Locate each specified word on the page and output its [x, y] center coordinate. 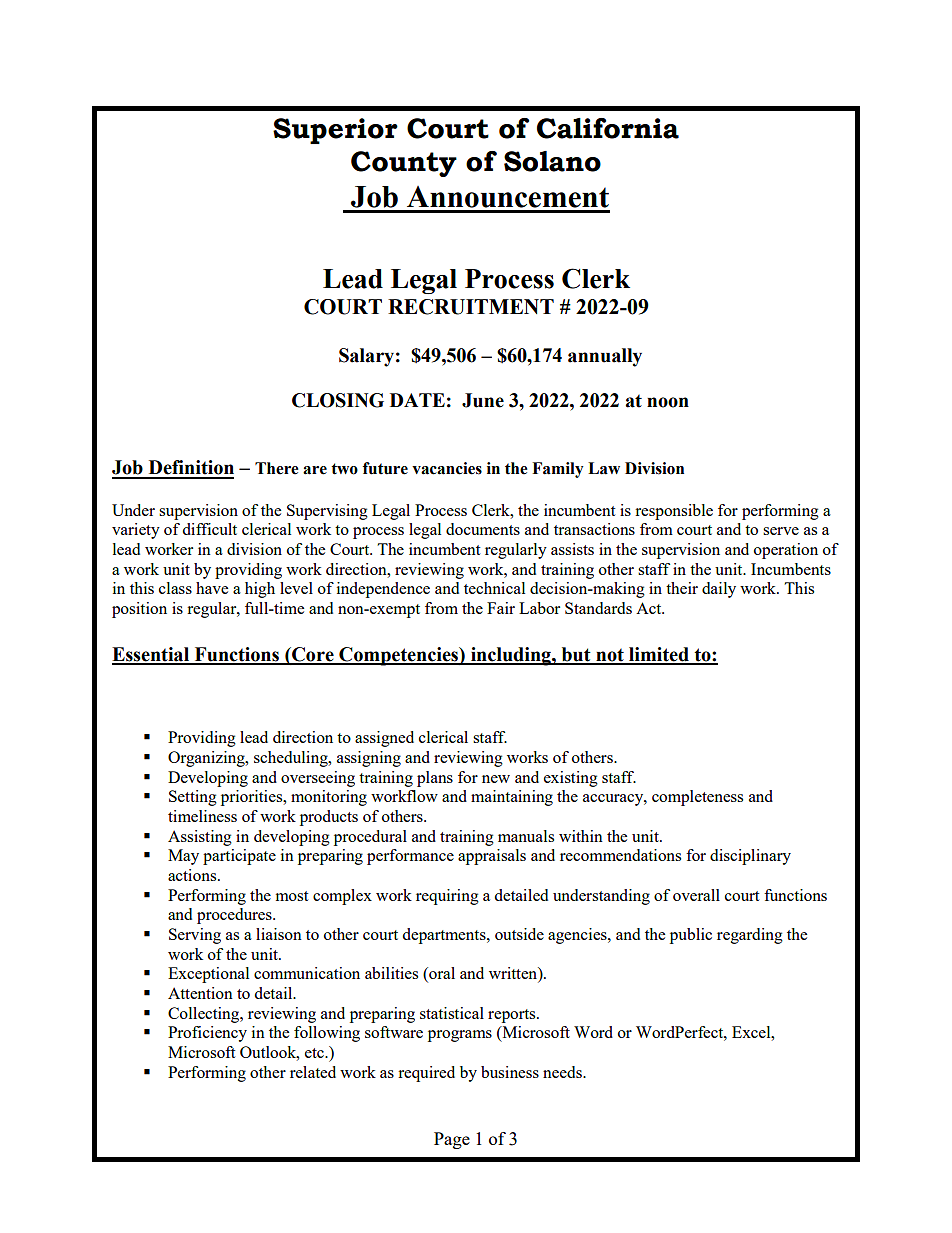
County [404, 164]
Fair [501, 608]
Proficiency [207, 1034]
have [212, 588]
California [608, 128]
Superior [335, 131]
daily [719, 590]
